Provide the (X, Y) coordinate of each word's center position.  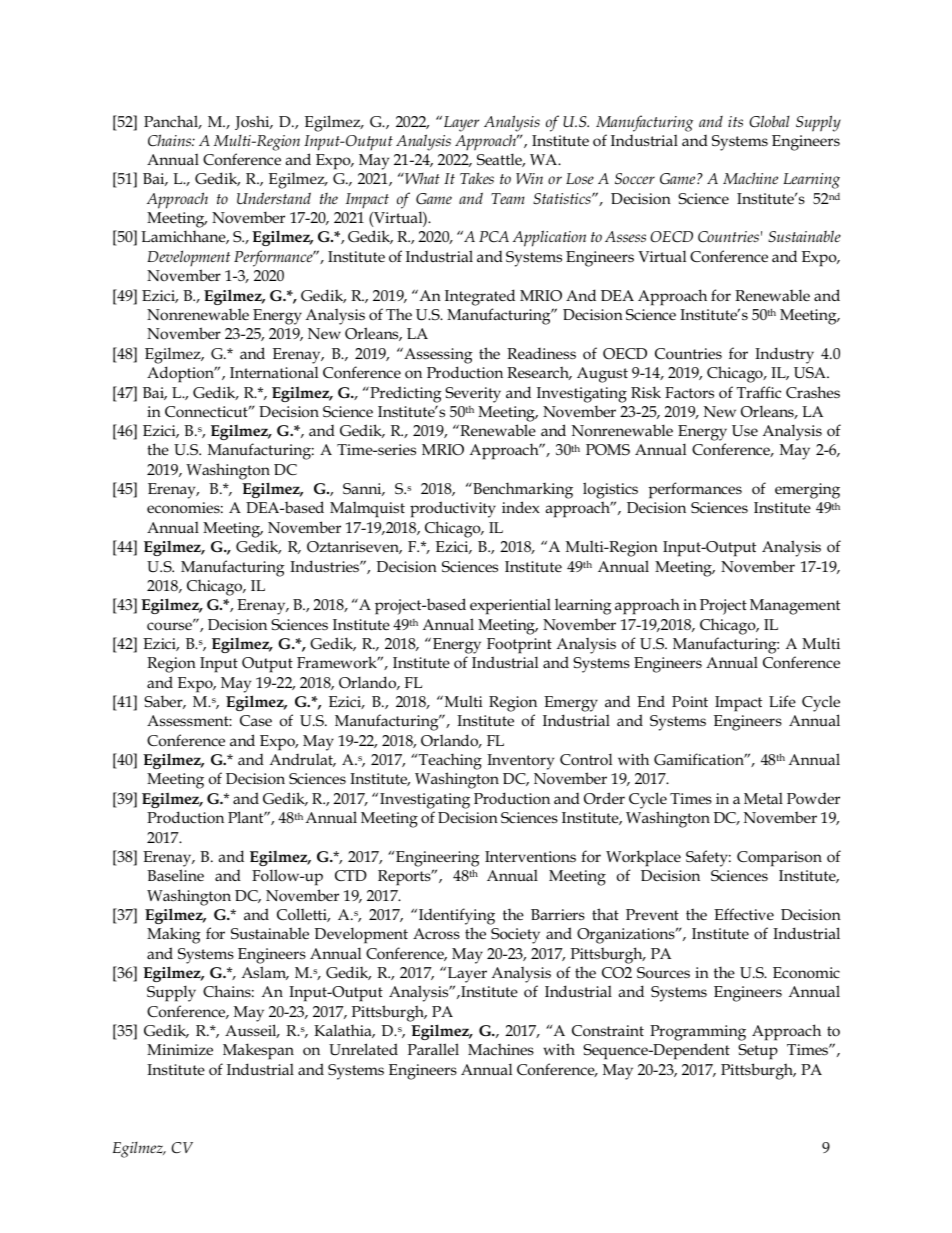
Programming (698, 1033)
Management (795, 607)
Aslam (265, 973)
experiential (510, 606)
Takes (477, 178)
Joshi (253, 122)
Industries (325, 566)
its (735, 121)
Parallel (433, 1049)
